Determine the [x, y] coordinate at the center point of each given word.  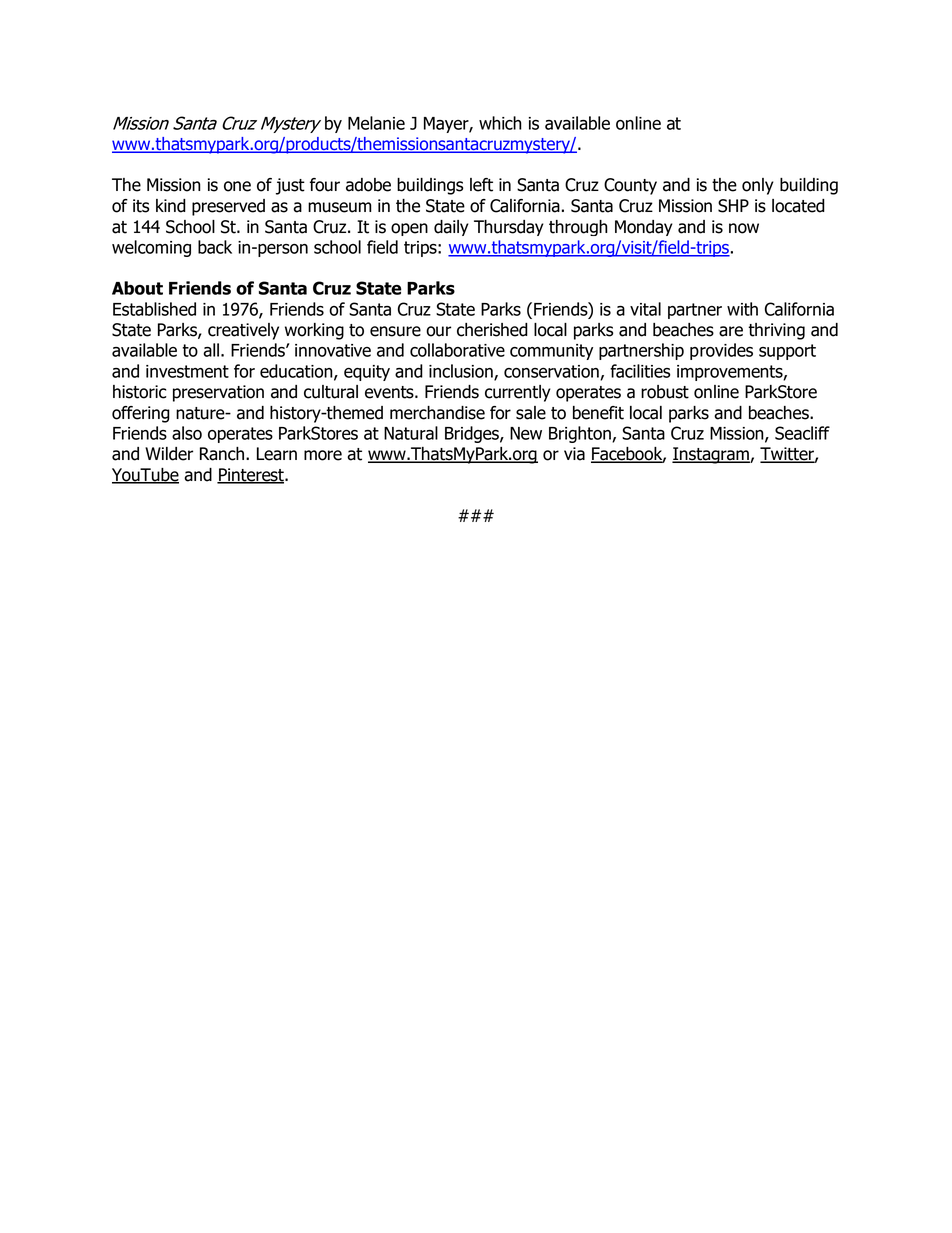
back [215, 247]
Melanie [376, 123]
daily [451, 228]
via [574, 454]
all [211, 350]
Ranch [223, 454]
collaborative [457, 350]
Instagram [711, 455]
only [758, 186]
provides [721, 351]
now [744, 228]
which [500, 123]
